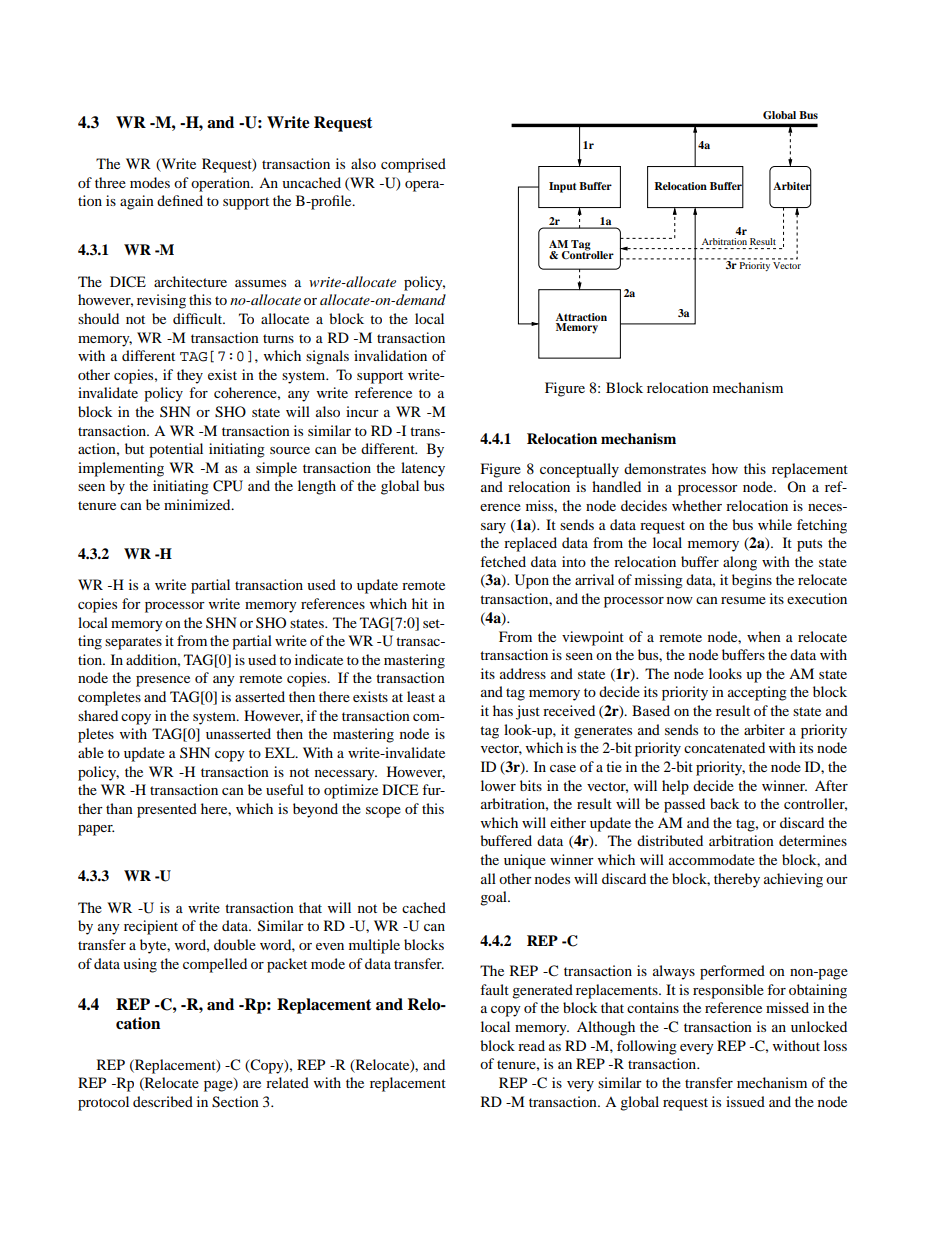  Describe the element at coordinates (563, 187) in the screenshot. I see `Input` at that location.
